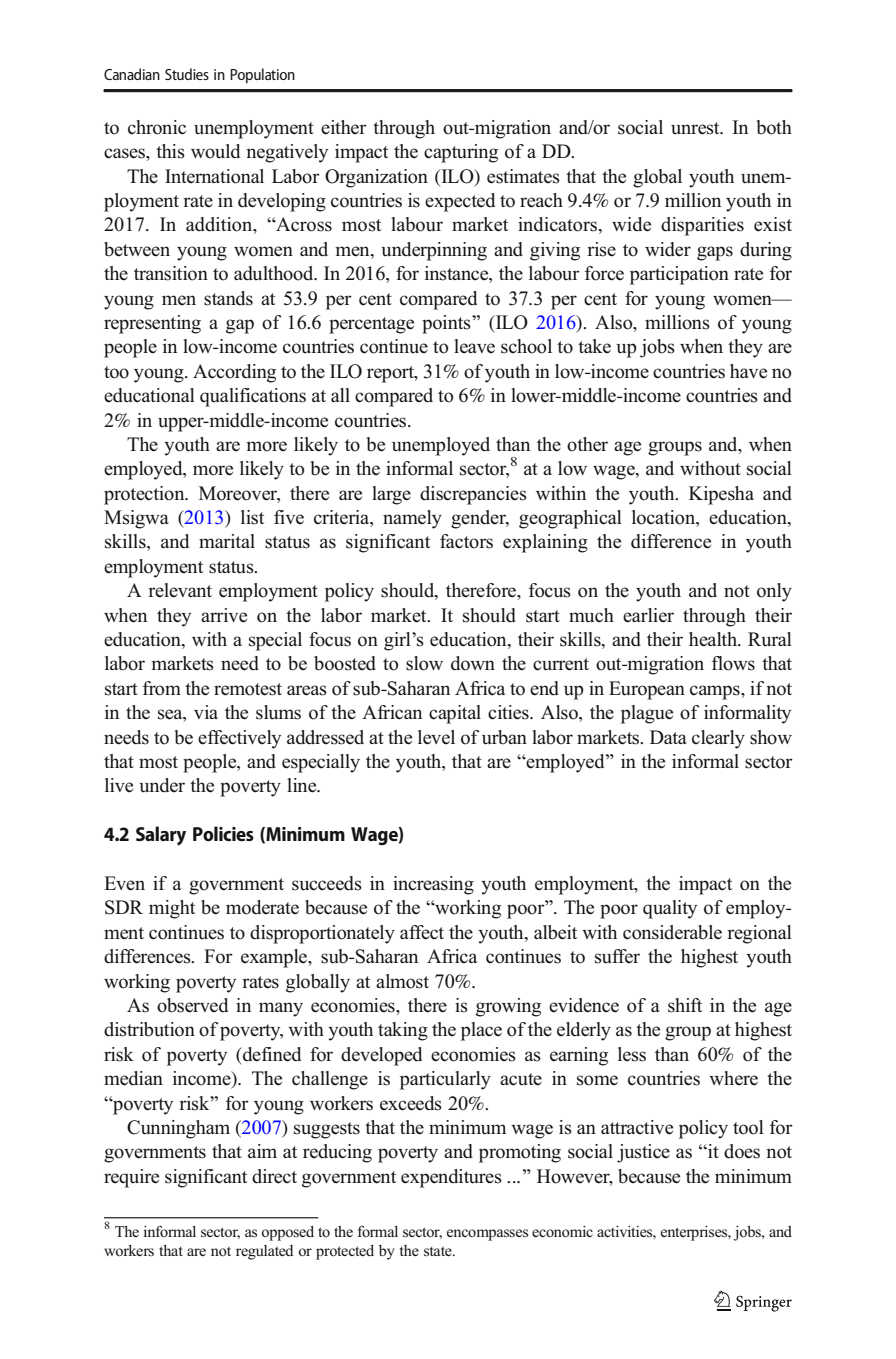  I want to click on from, so click(162, 688).
